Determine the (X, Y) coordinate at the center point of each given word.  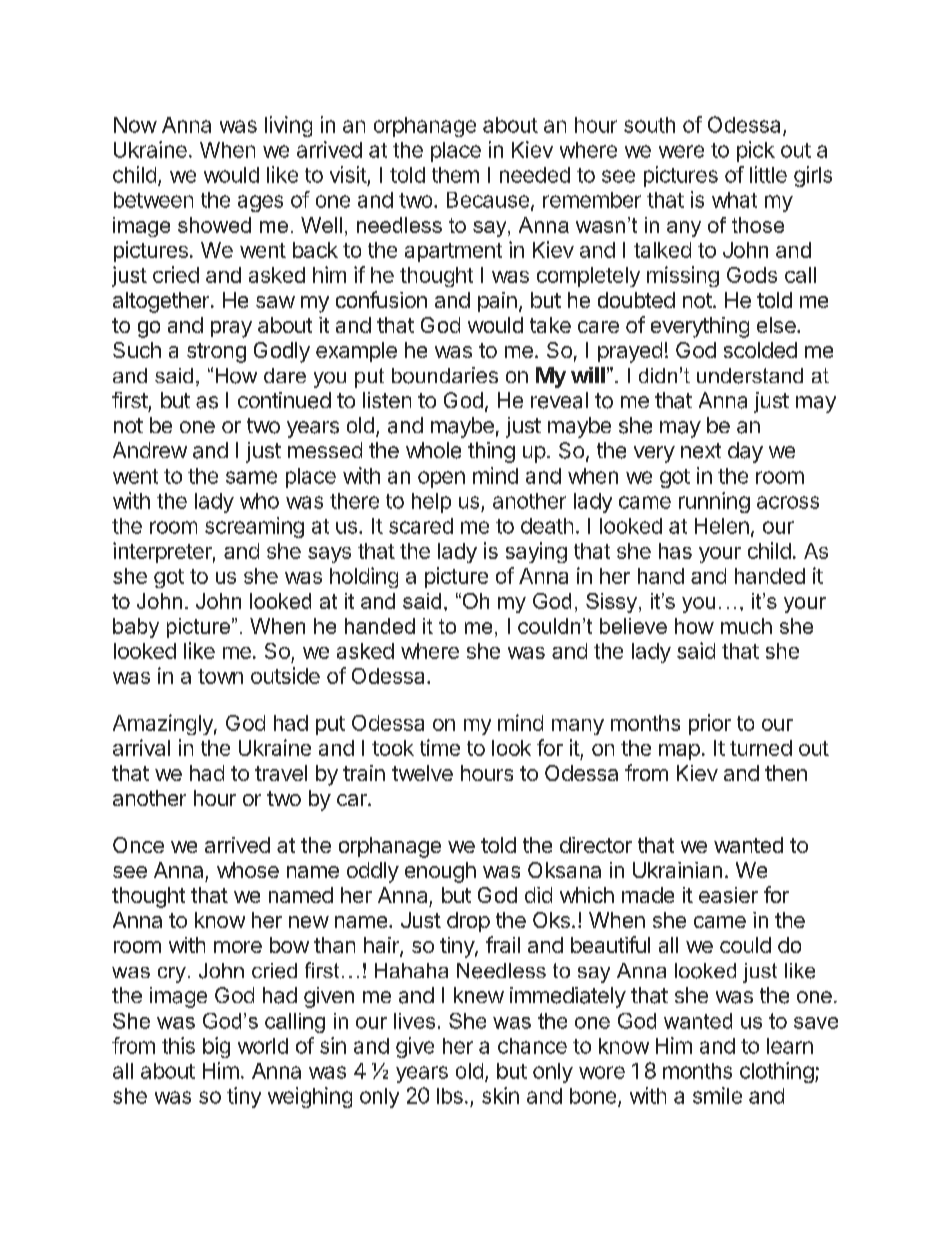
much (746, 626)
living (288, 126)
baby (136, 628)
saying (536, 552)
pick (756, 151)
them (455, 175)
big (216, 1047)
